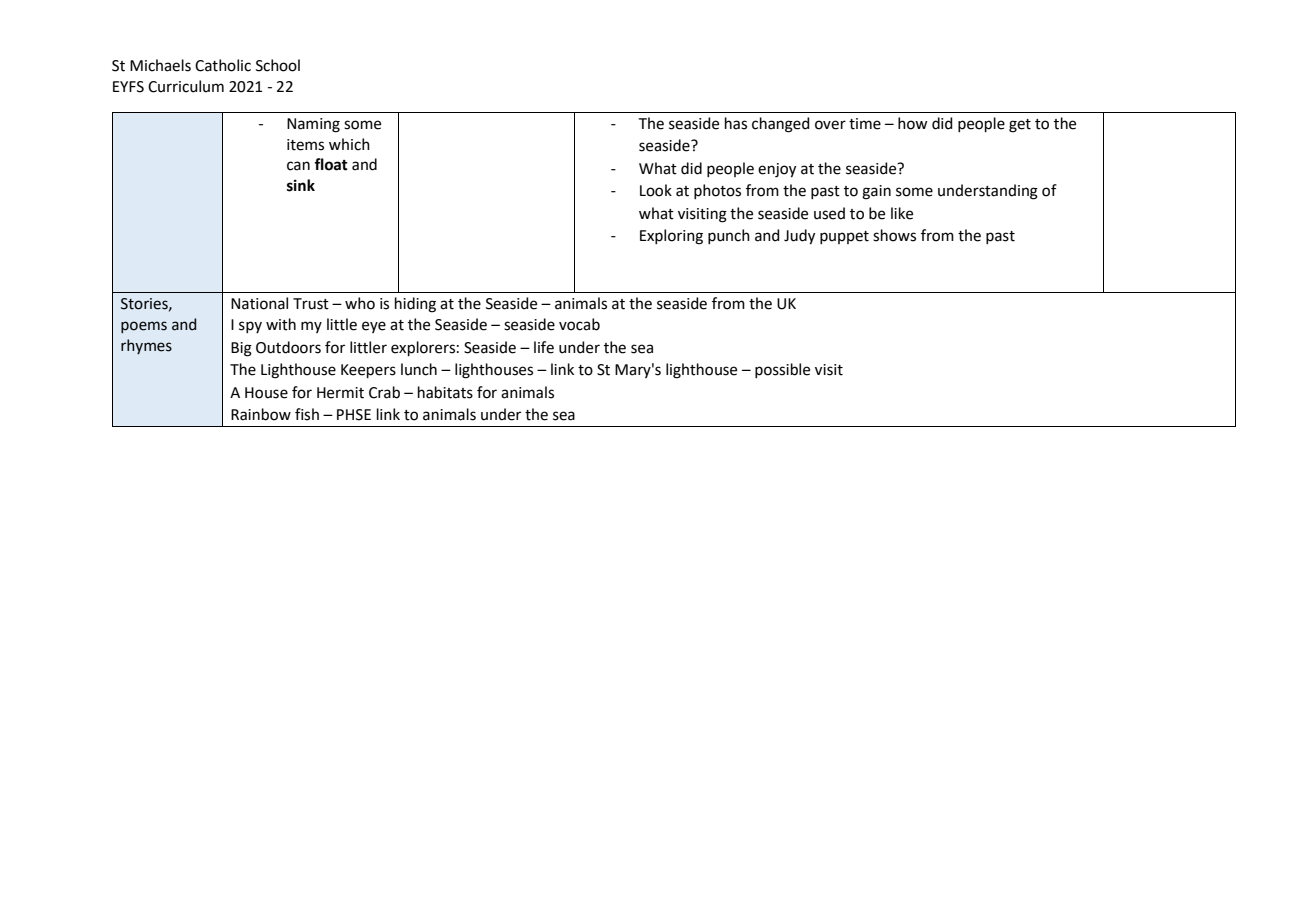  I want to click on has, so click(736, 123).
